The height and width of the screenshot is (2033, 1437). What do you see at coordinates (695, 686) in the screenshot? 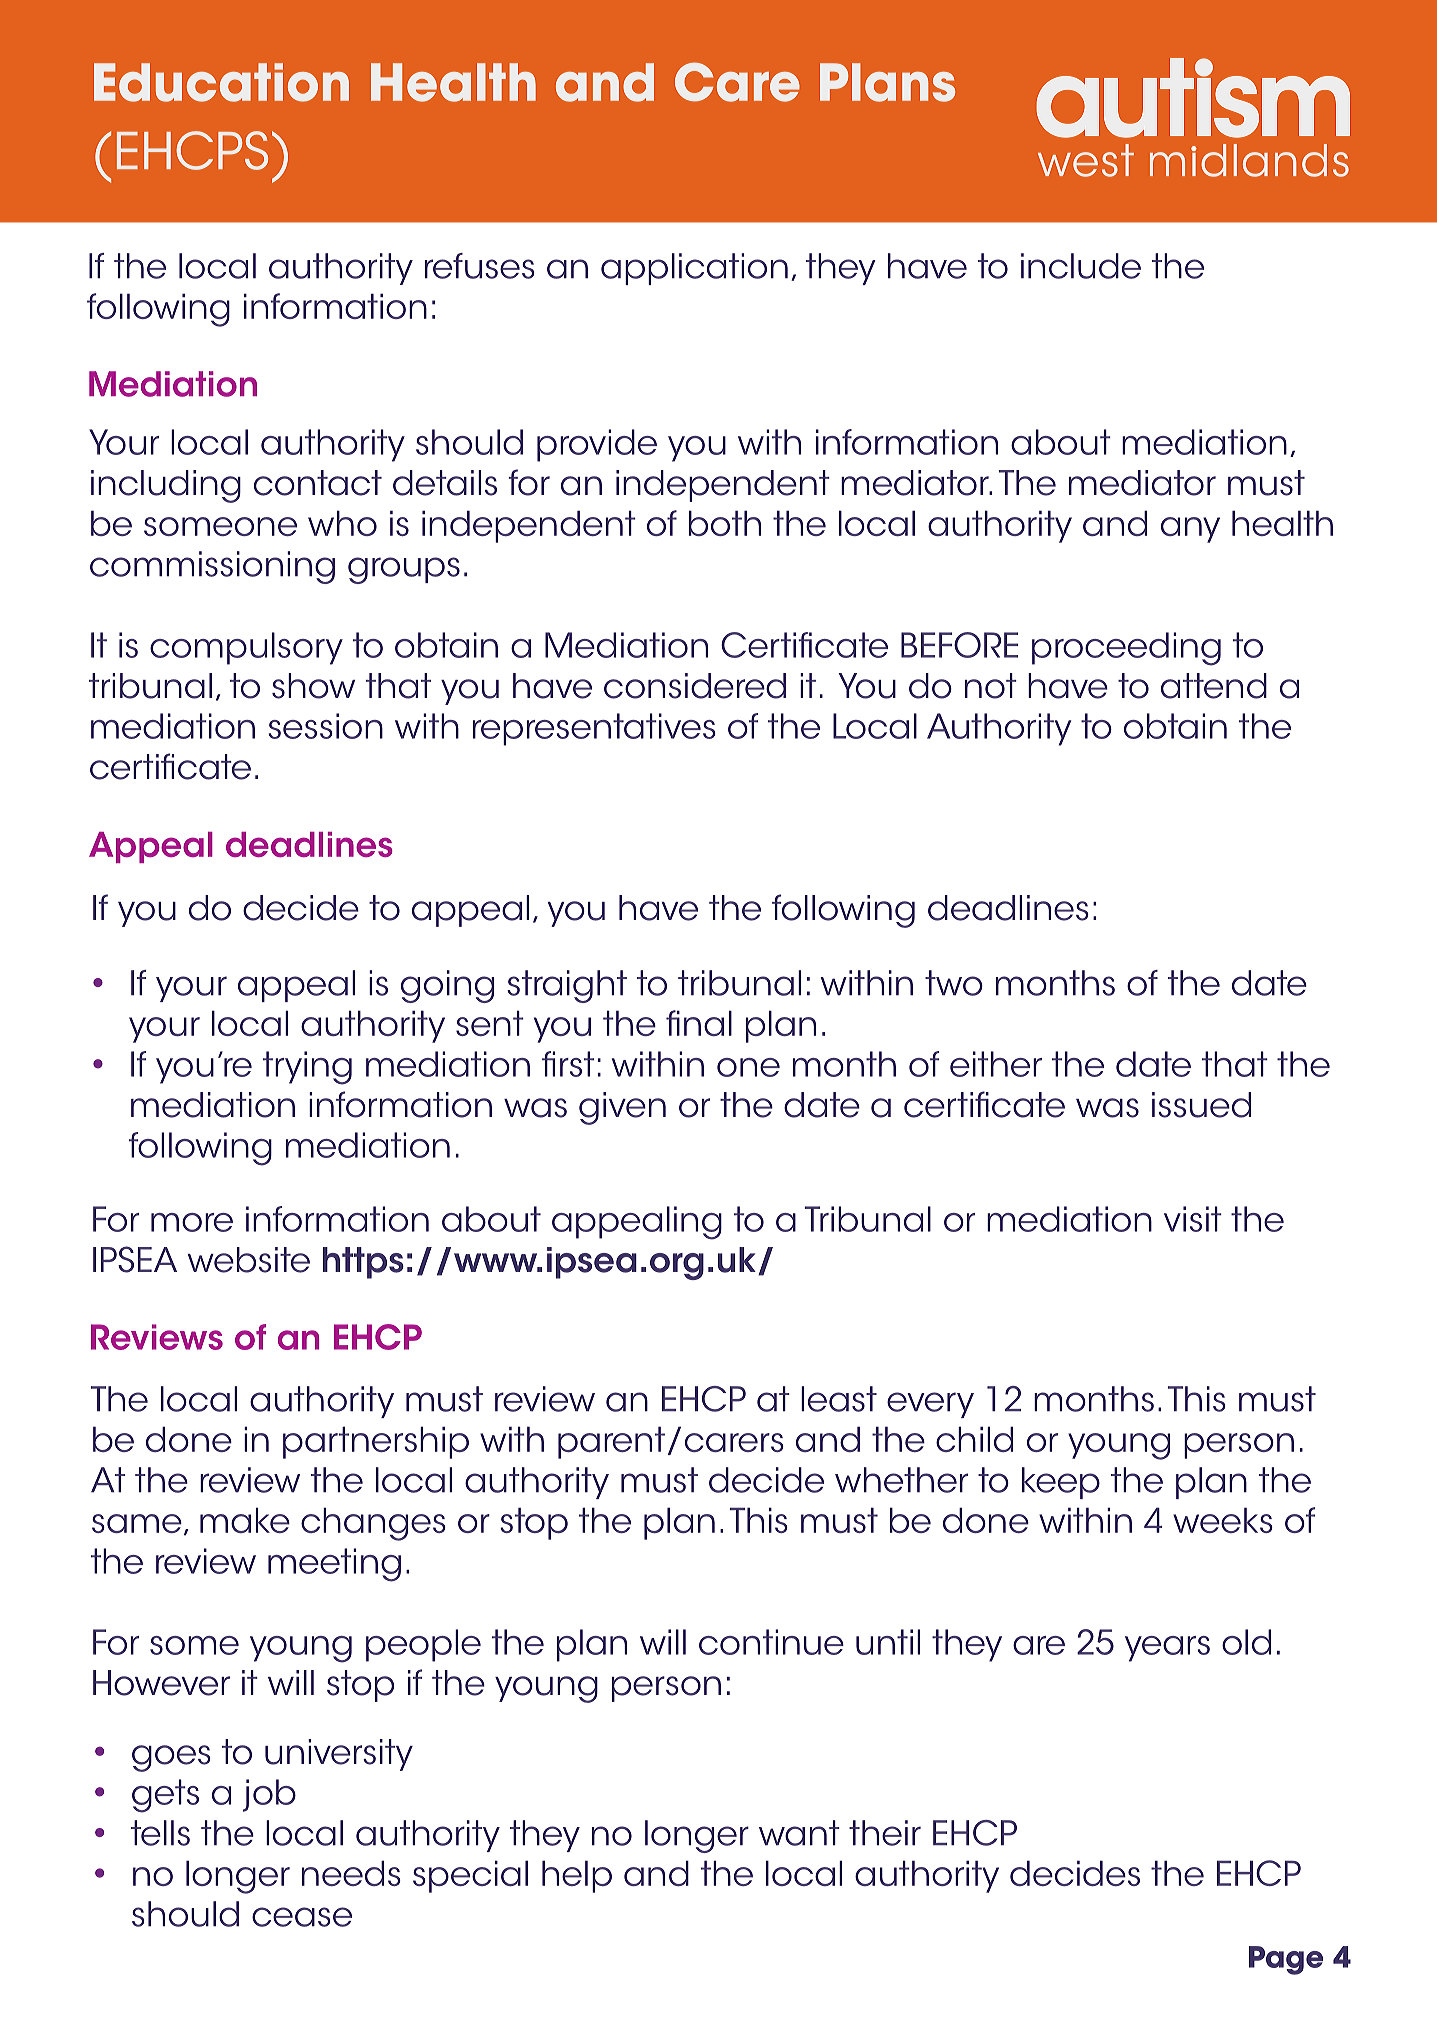
I see `considered` at bounding box center [695, 686].
